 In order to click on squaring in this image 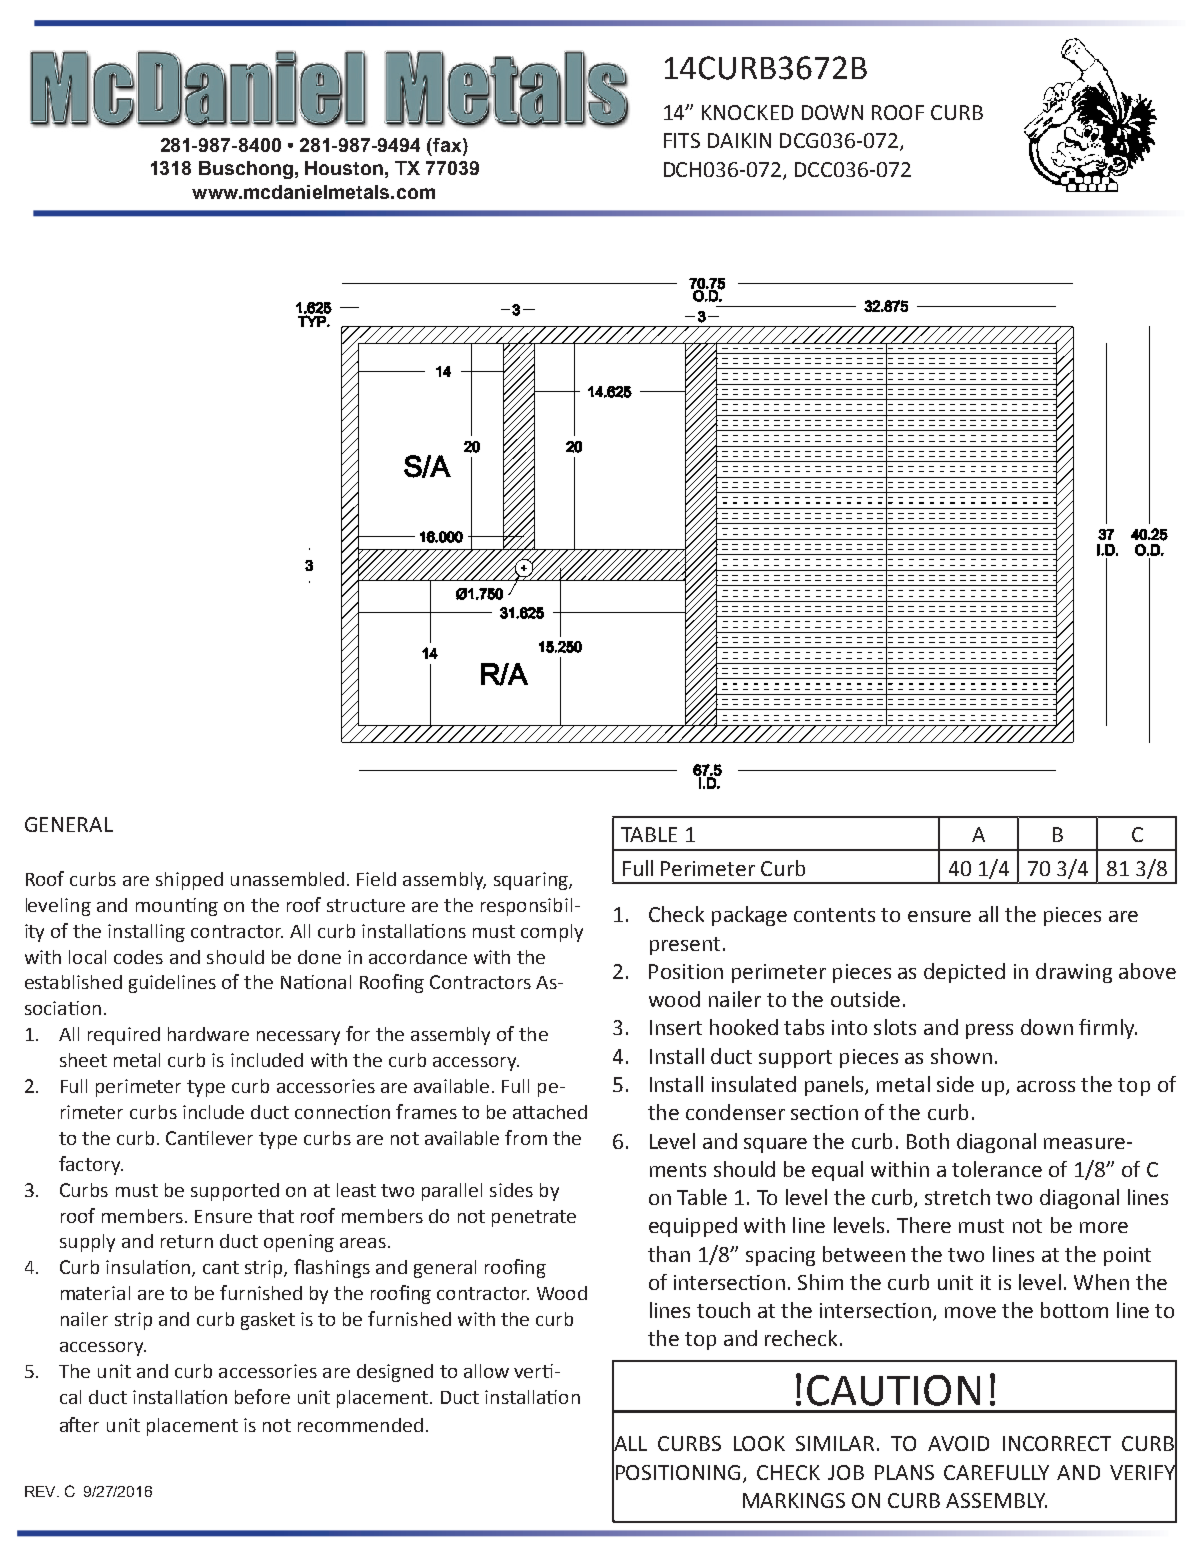, I will do `click(532, 881)`.
